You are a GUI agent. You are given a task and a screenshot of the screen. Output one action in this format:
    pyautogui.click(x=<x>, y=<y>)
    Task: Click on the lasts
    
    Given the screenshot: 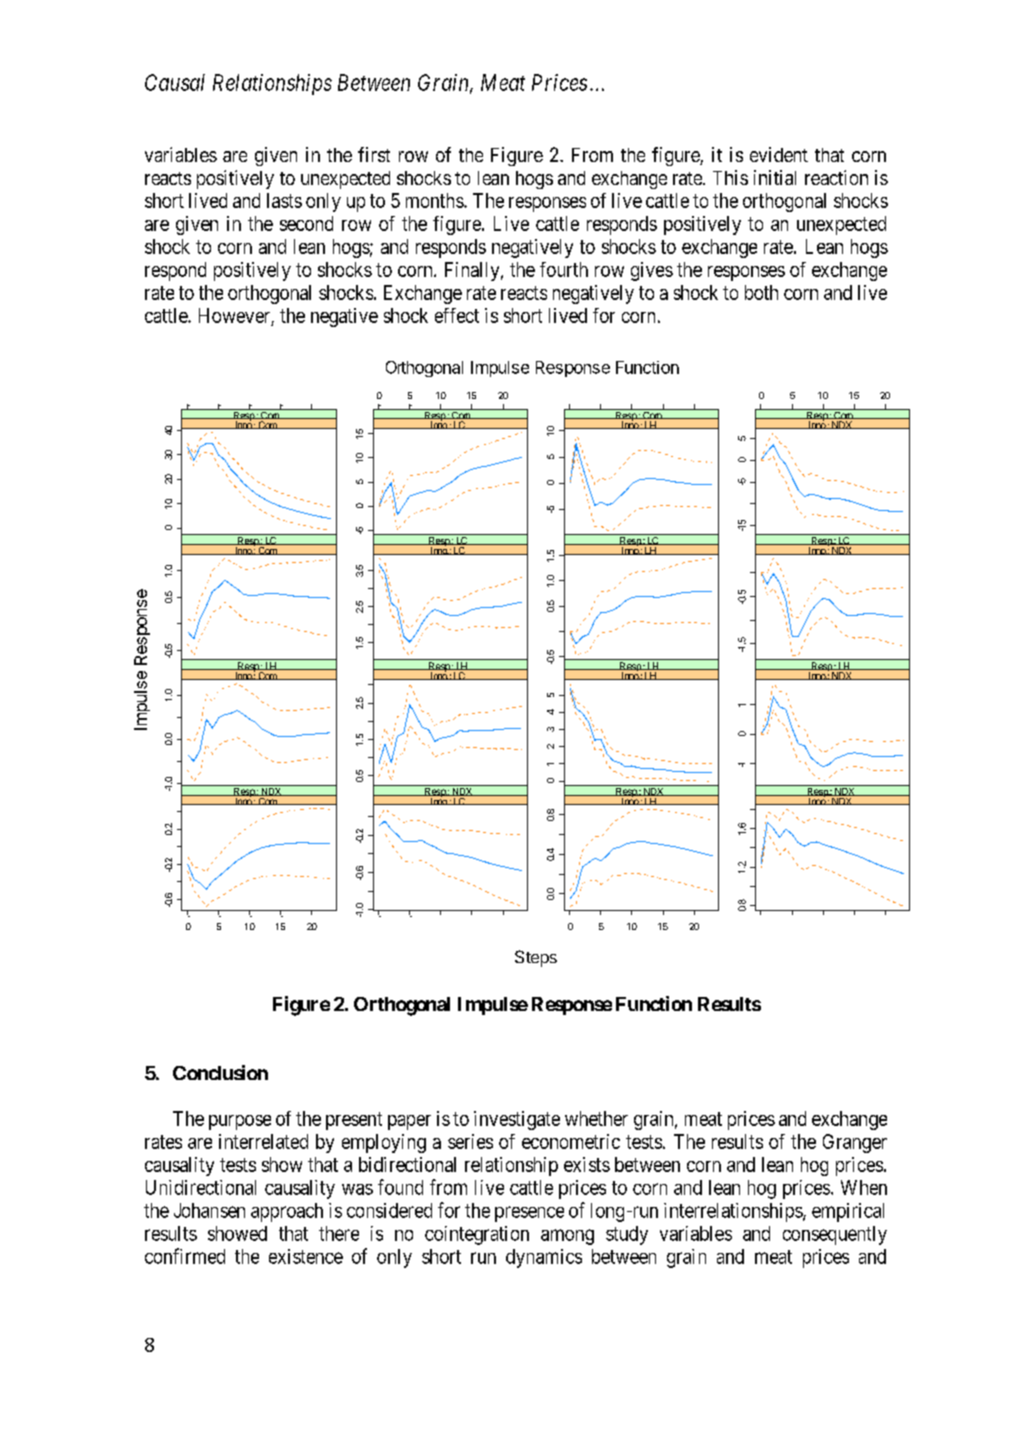 What is the action you would take?
    pyautogui.click(x=284, y=200)
